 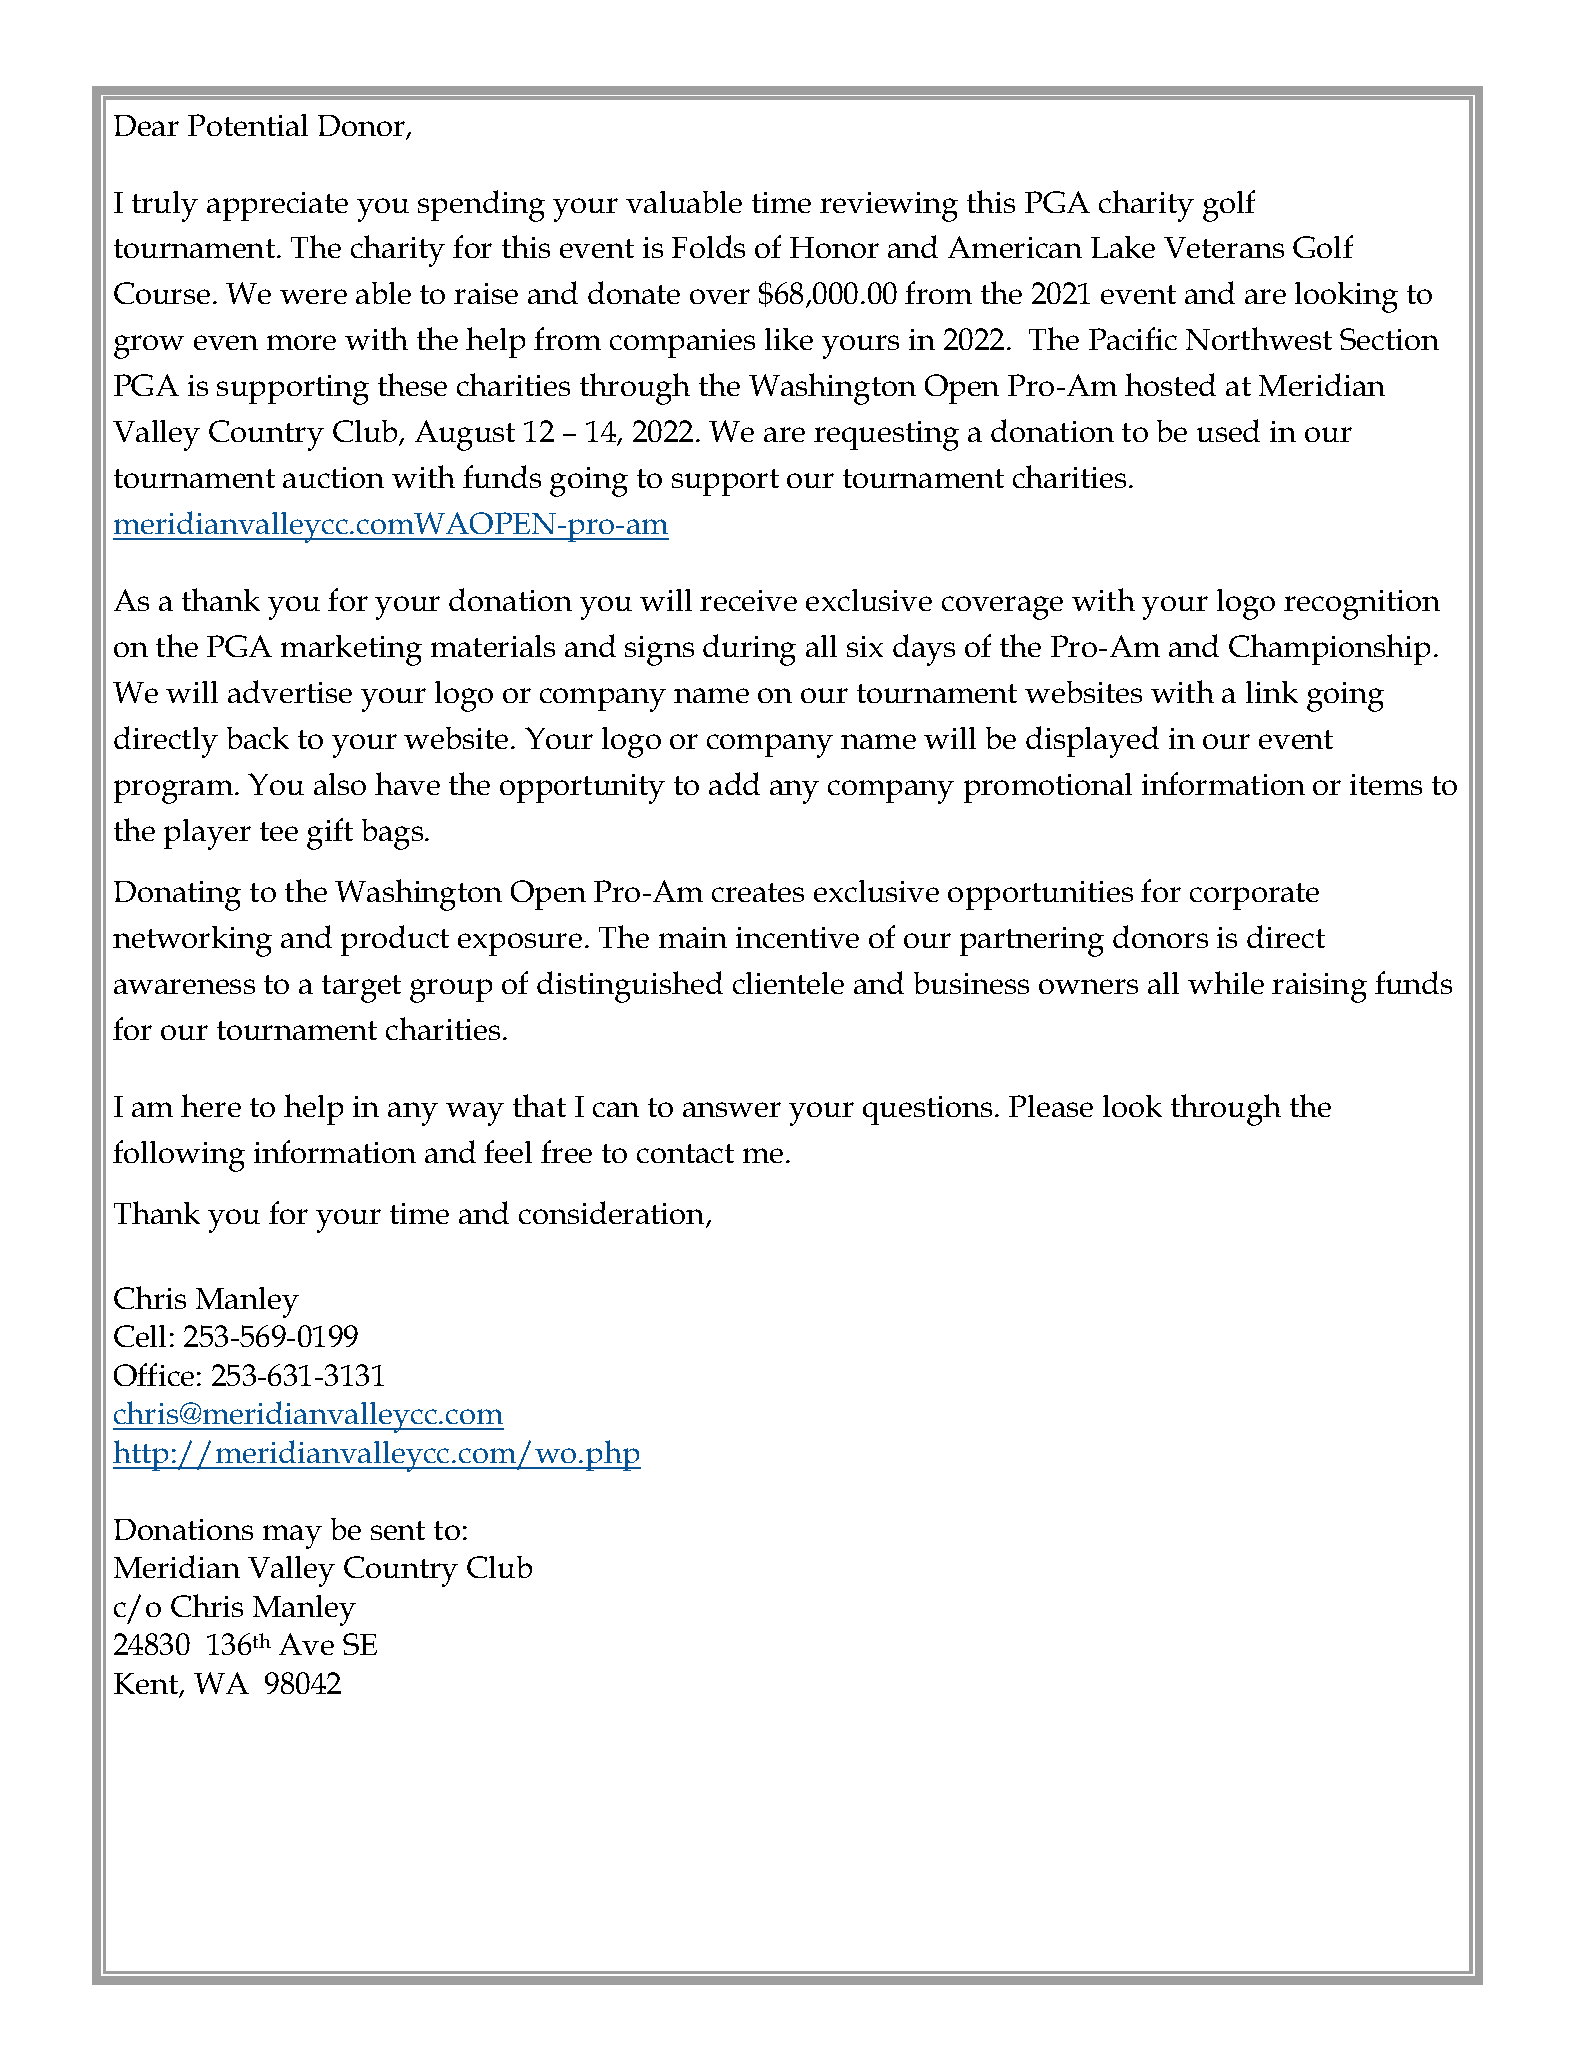 I want to click on may, so click(x=292, y=1537).
